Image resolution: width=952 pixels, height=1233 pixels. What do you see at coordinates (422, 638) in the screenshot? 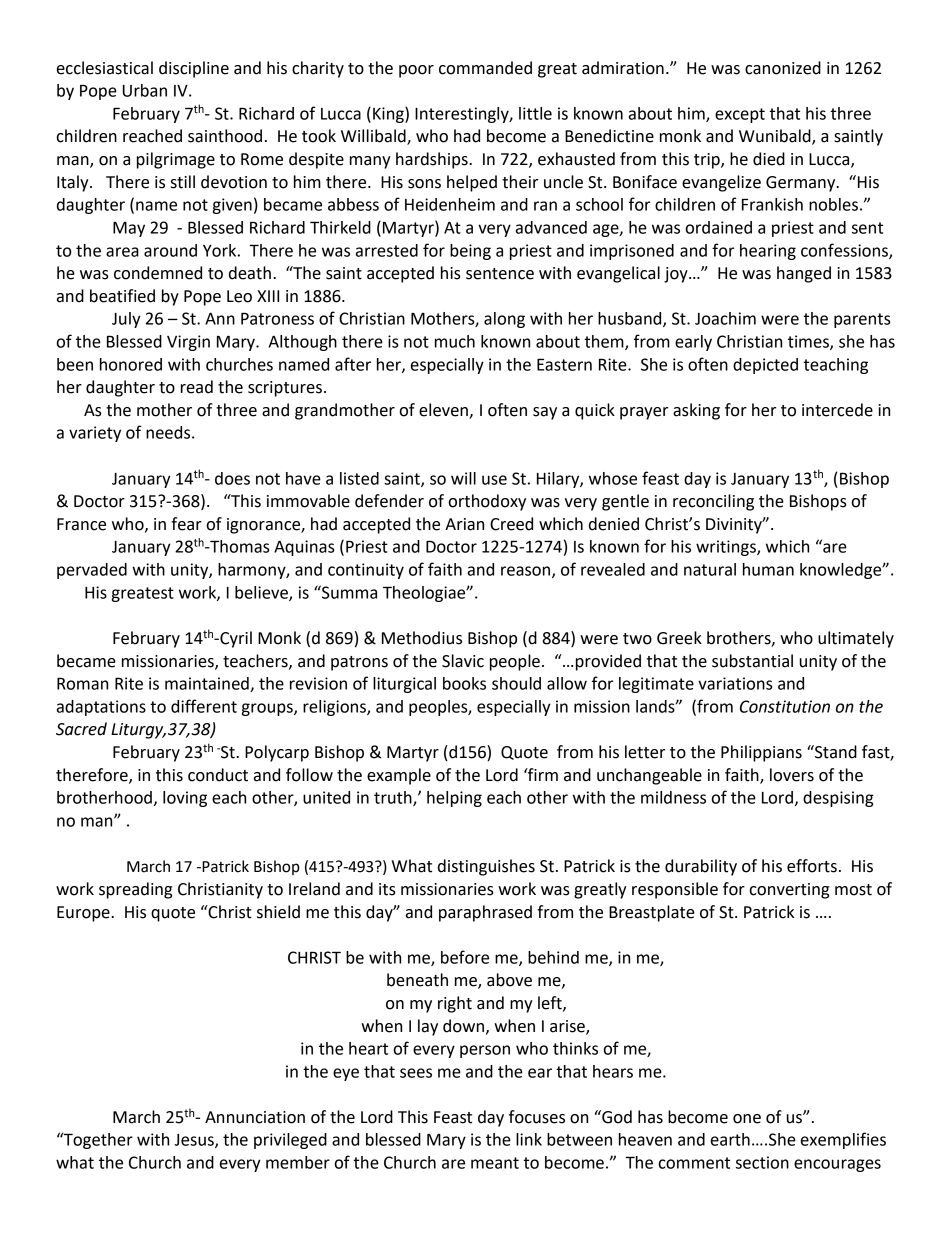
I see `Methodius` at bounding box center [422, 638].
